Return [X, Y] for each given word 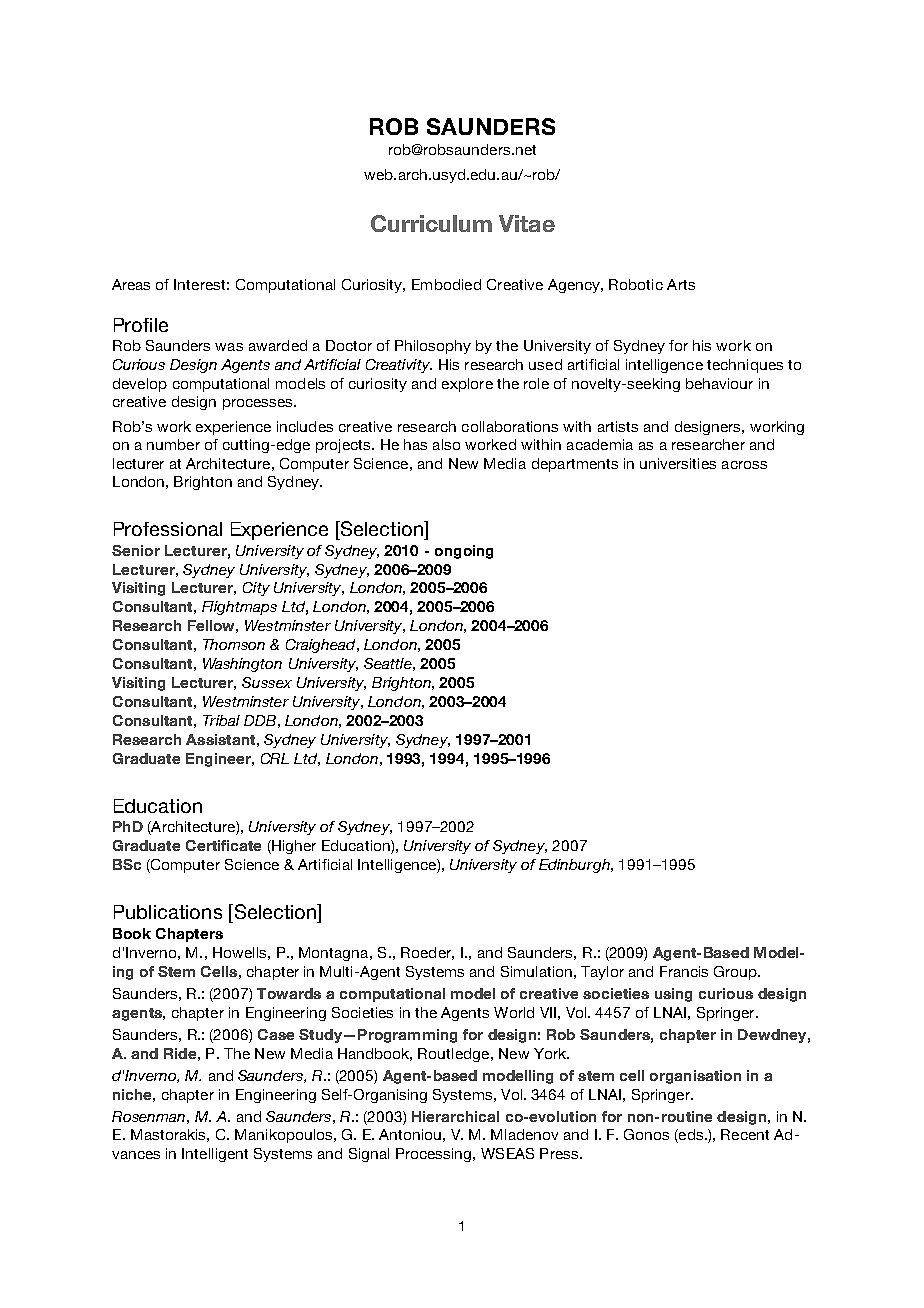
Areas [131, 284]
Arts [681, 284]
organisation [695, 1077]
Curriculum [431, 223]
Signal [369, 1155]
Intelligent [215, 1155]
